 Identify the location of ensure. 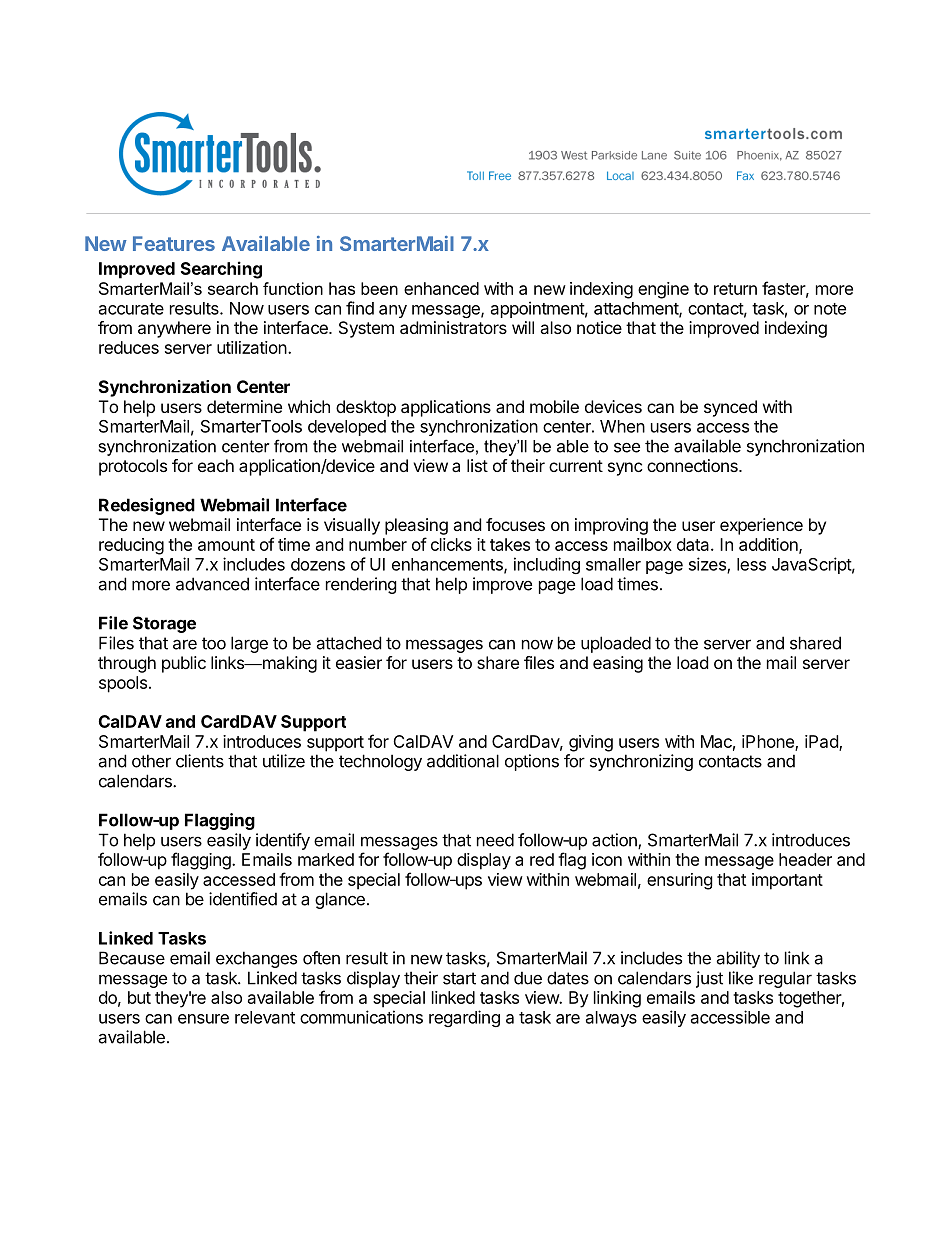
(203, 1019).
